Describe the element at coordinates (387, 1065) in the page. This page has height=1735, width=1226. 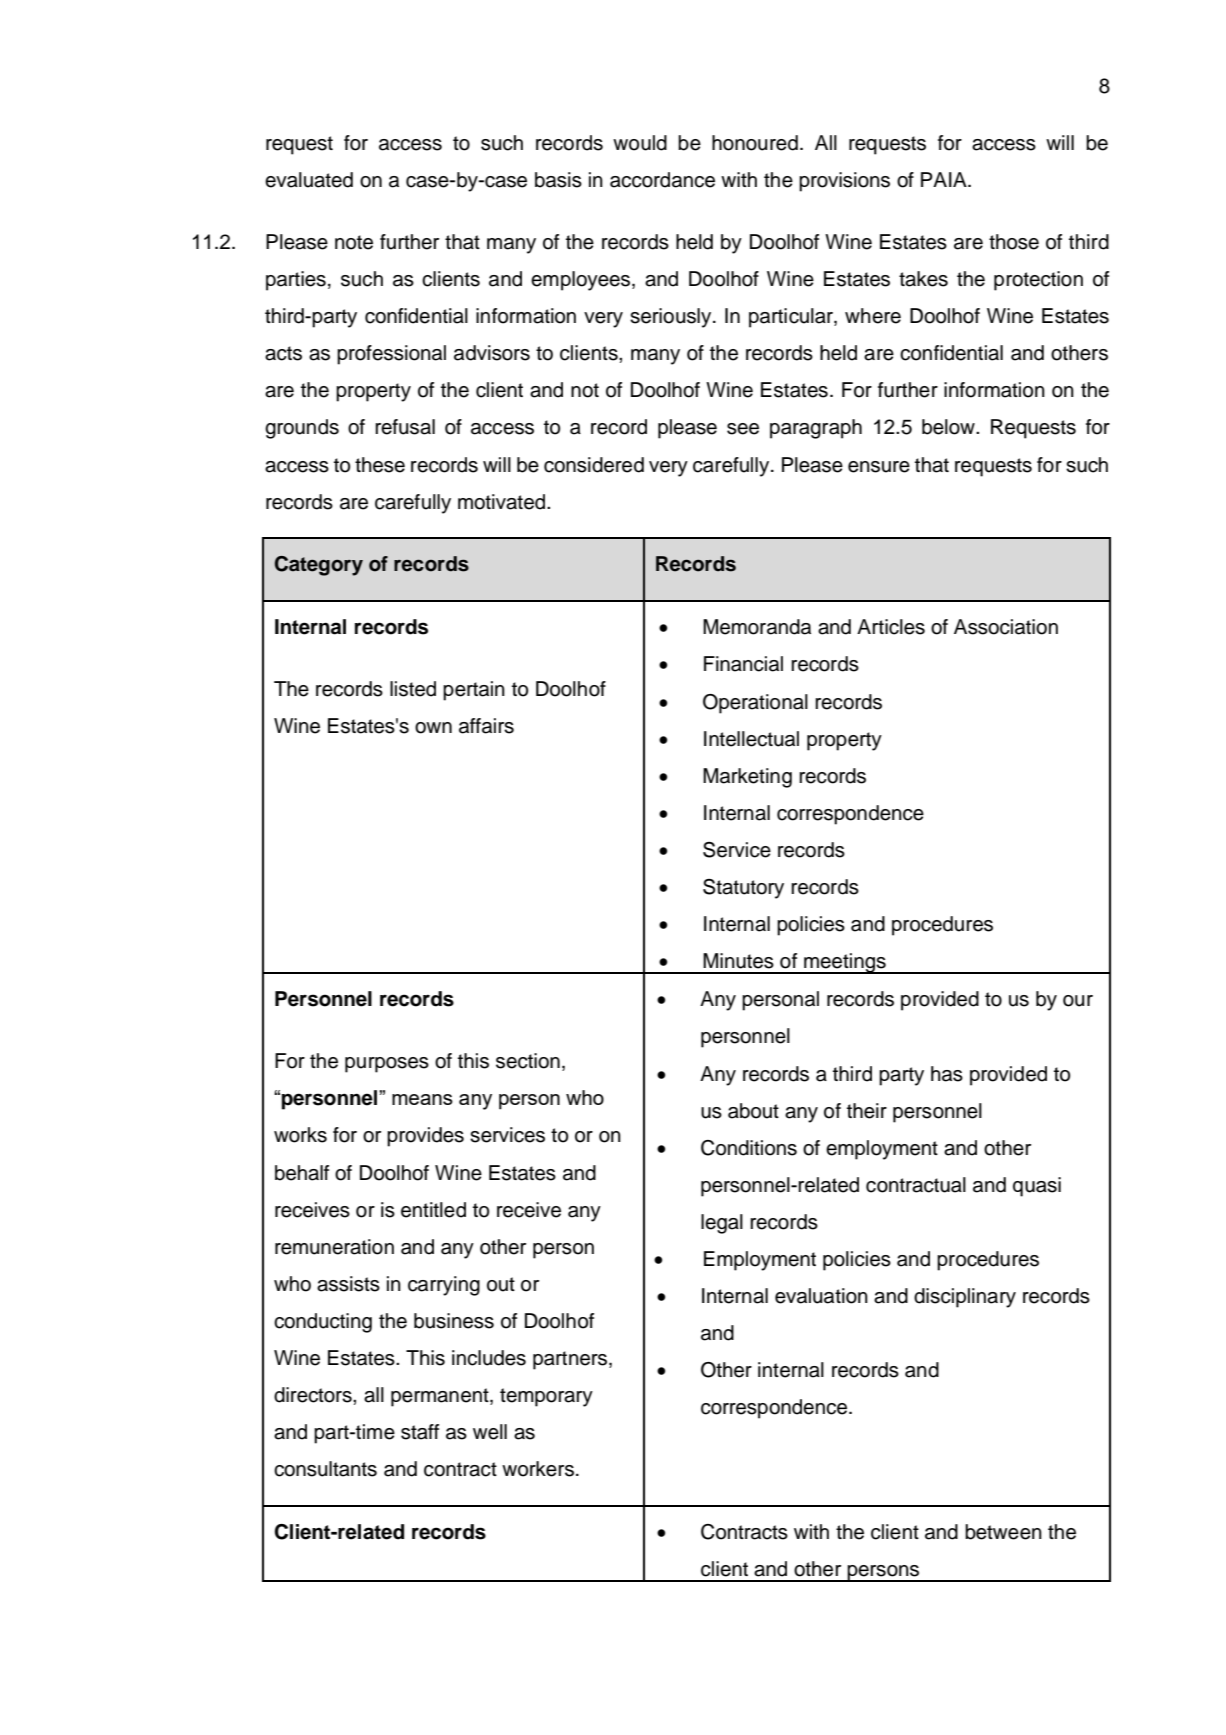
I see `purposes` at that location.
